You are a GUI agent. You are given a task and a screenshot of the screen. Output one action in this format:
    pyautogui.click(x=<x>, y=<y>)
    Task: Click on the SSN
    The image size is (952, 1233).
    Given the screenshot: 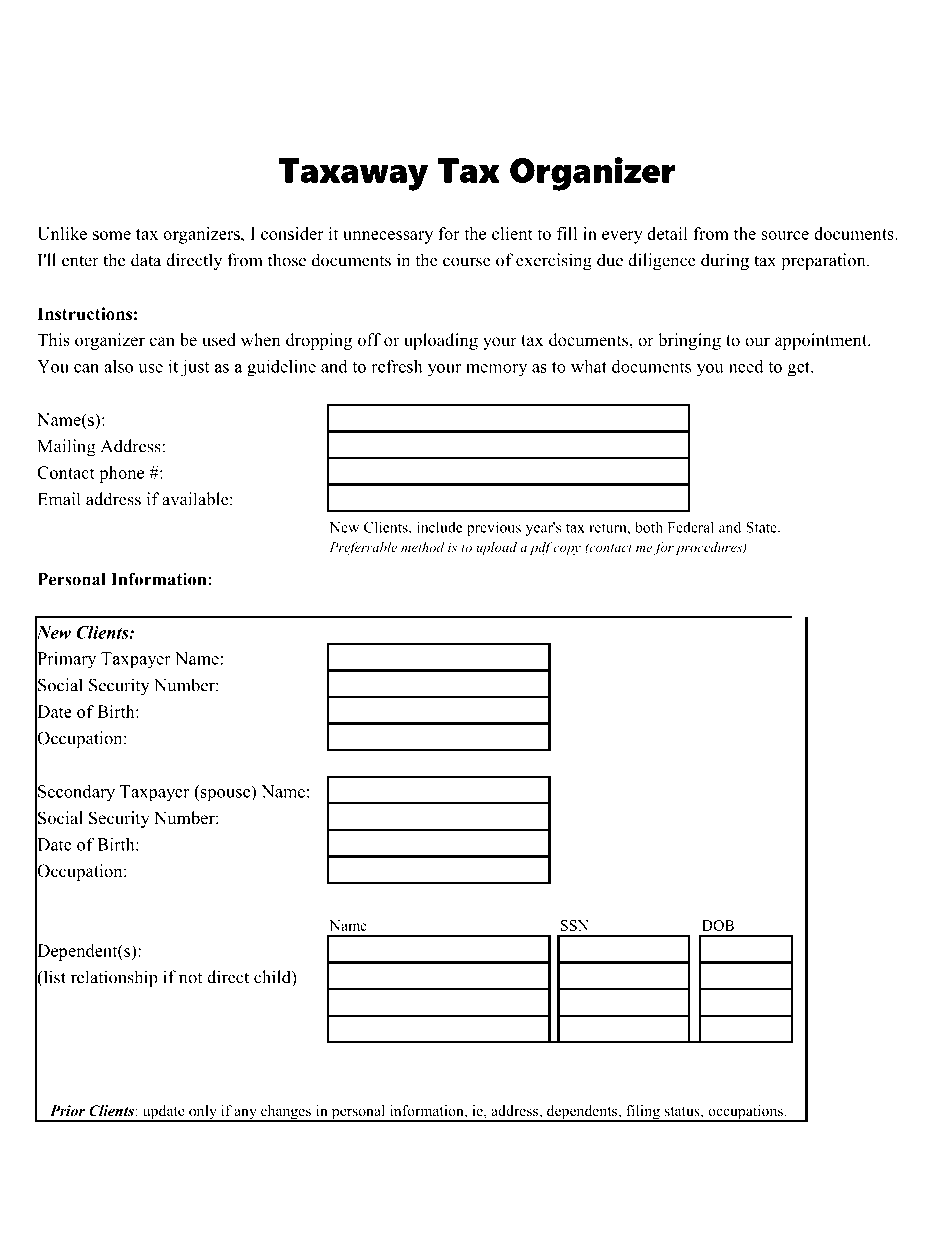 What is the action you would take?
    pyautogui.click(x=575, y=925)
